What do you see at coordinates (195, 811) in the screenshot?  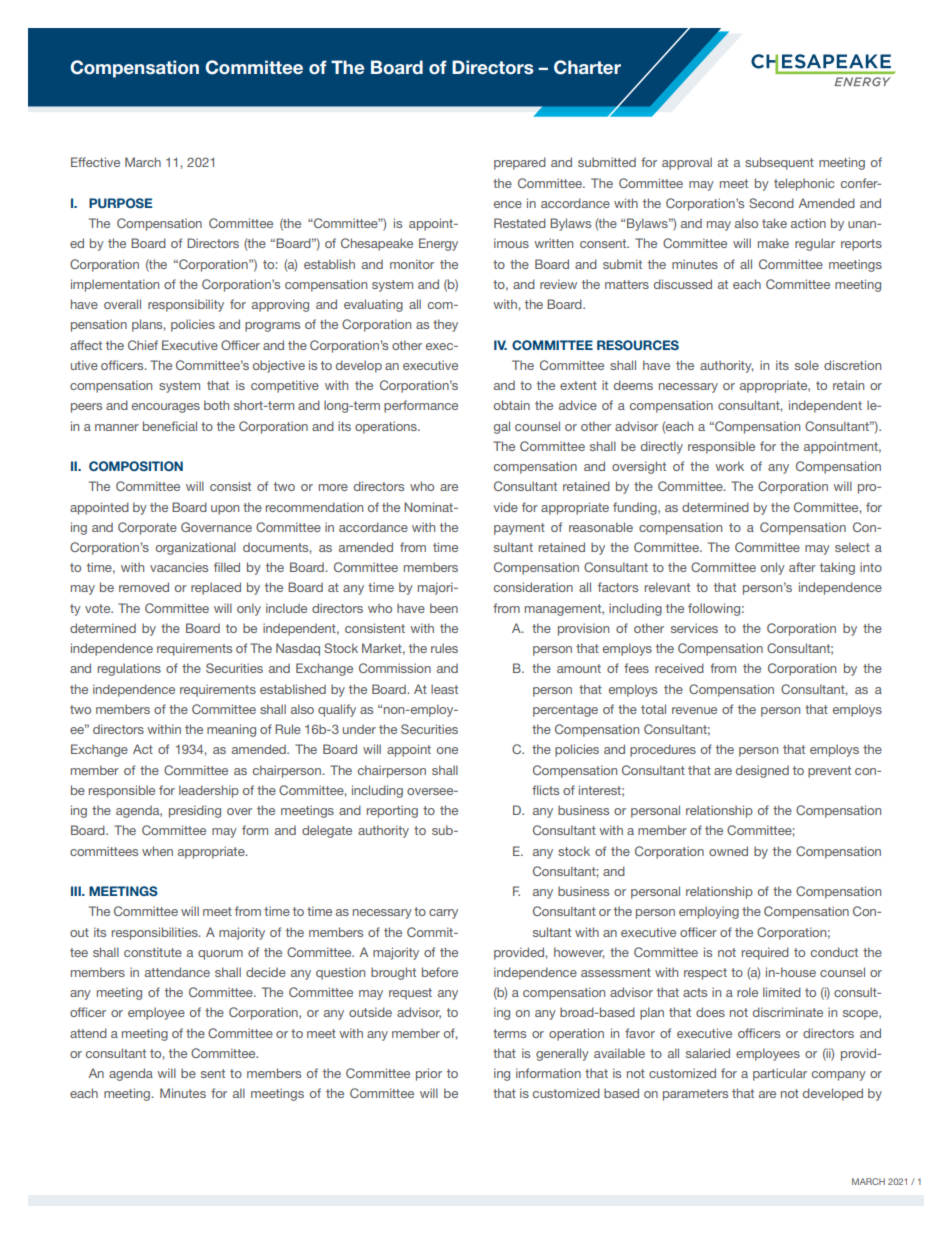 I see `presiding` at bounding box center [195, 811].
